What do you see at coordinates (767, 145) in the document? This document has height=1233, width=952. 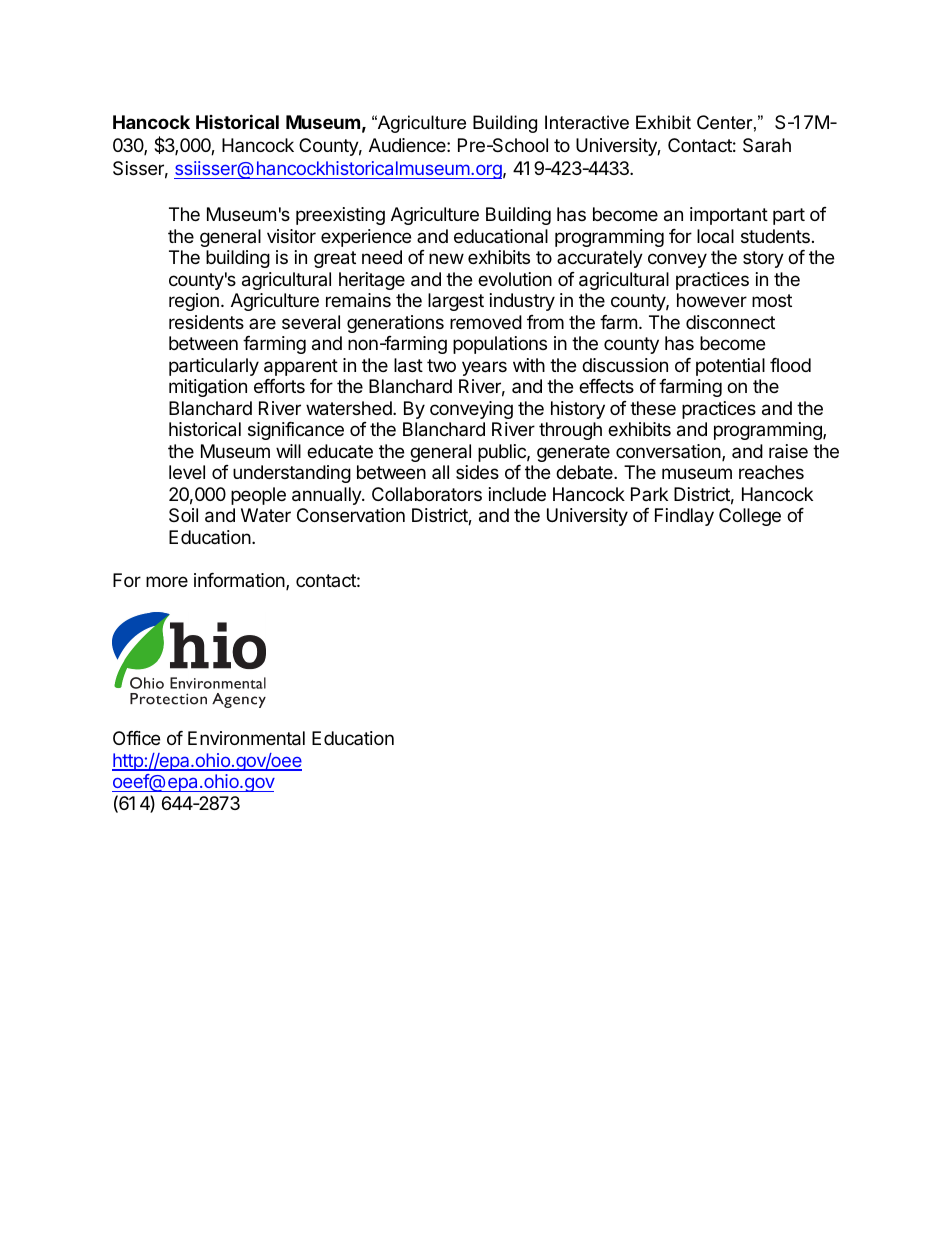 I see `Sarah` at bounding box center [767, 145].
